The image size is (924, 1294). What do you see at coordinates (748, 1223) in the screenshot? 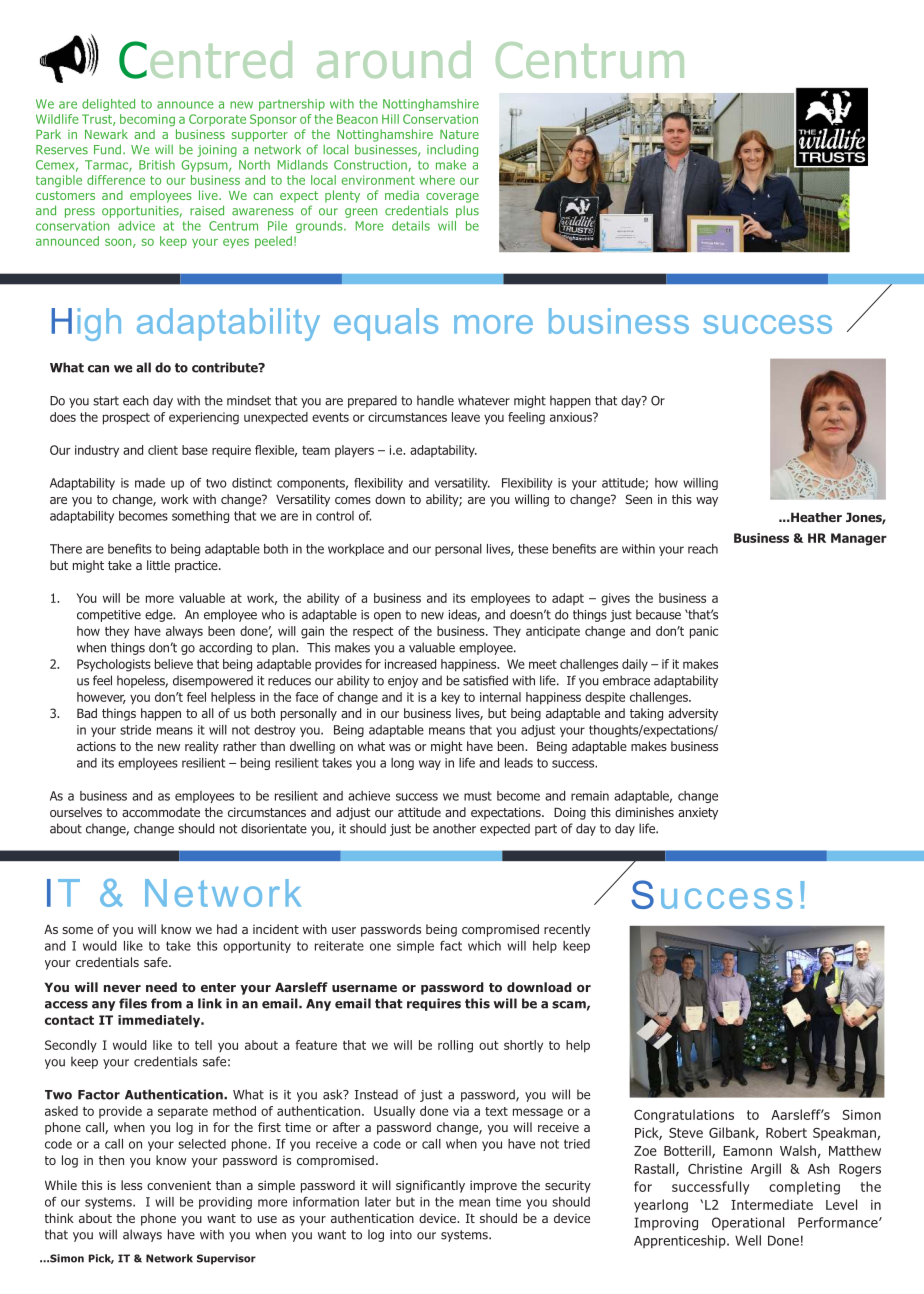
I see `Operational` at bounding box center [748, 1223].
